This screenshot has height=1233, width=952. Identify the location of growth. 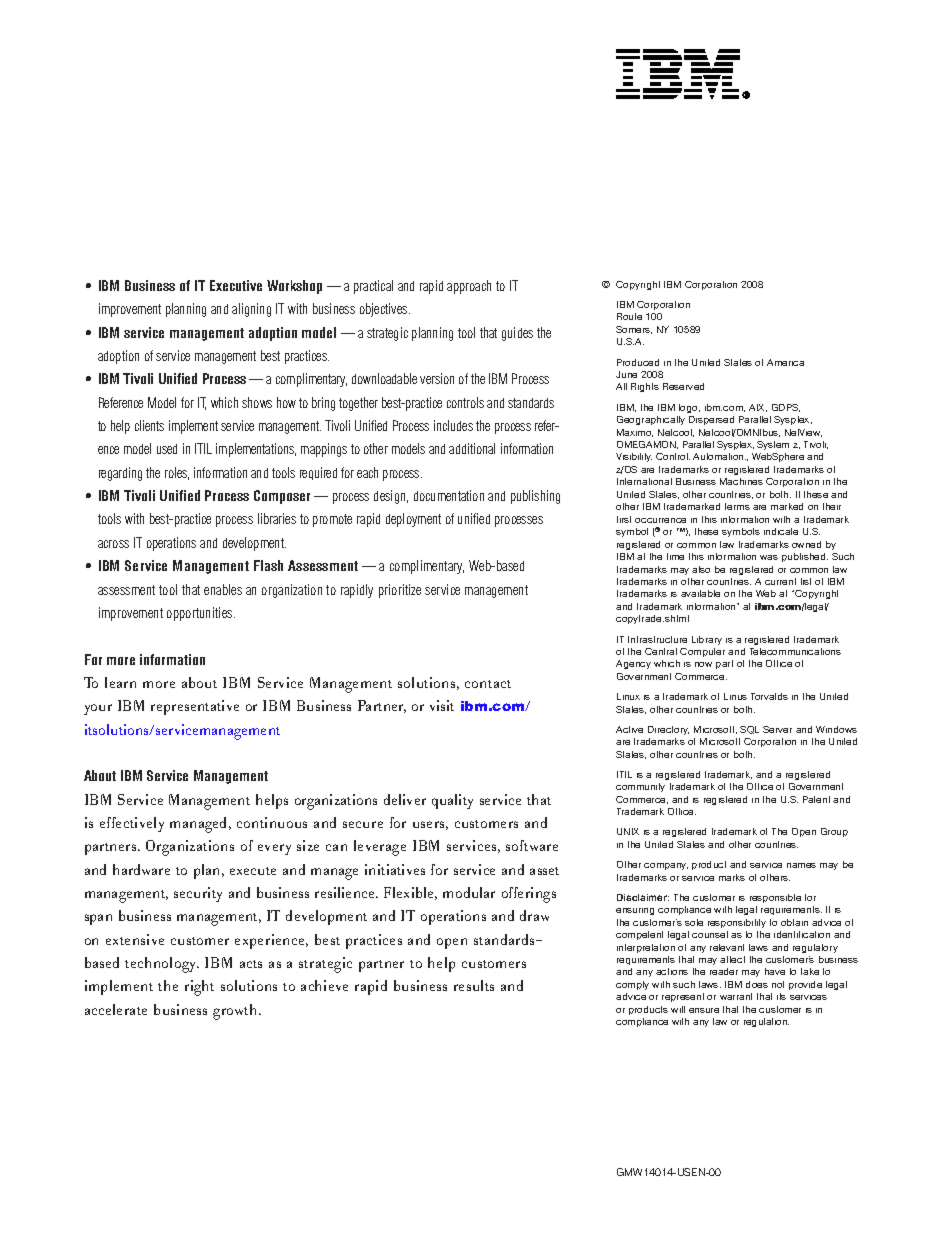
(236, 1012).
